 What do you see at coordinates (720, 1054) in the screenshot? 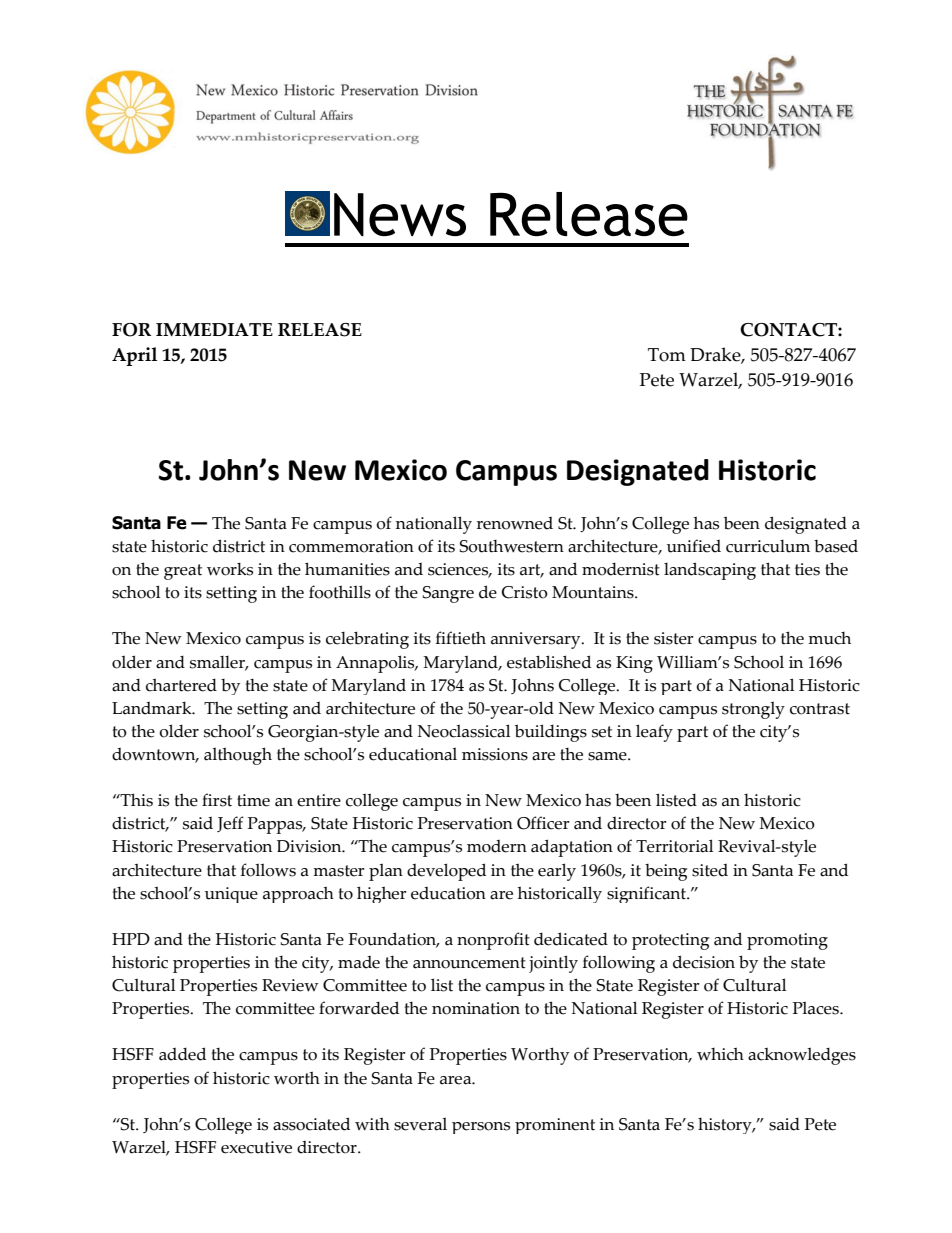
I see `which` at bounding box center [720, 1054].
